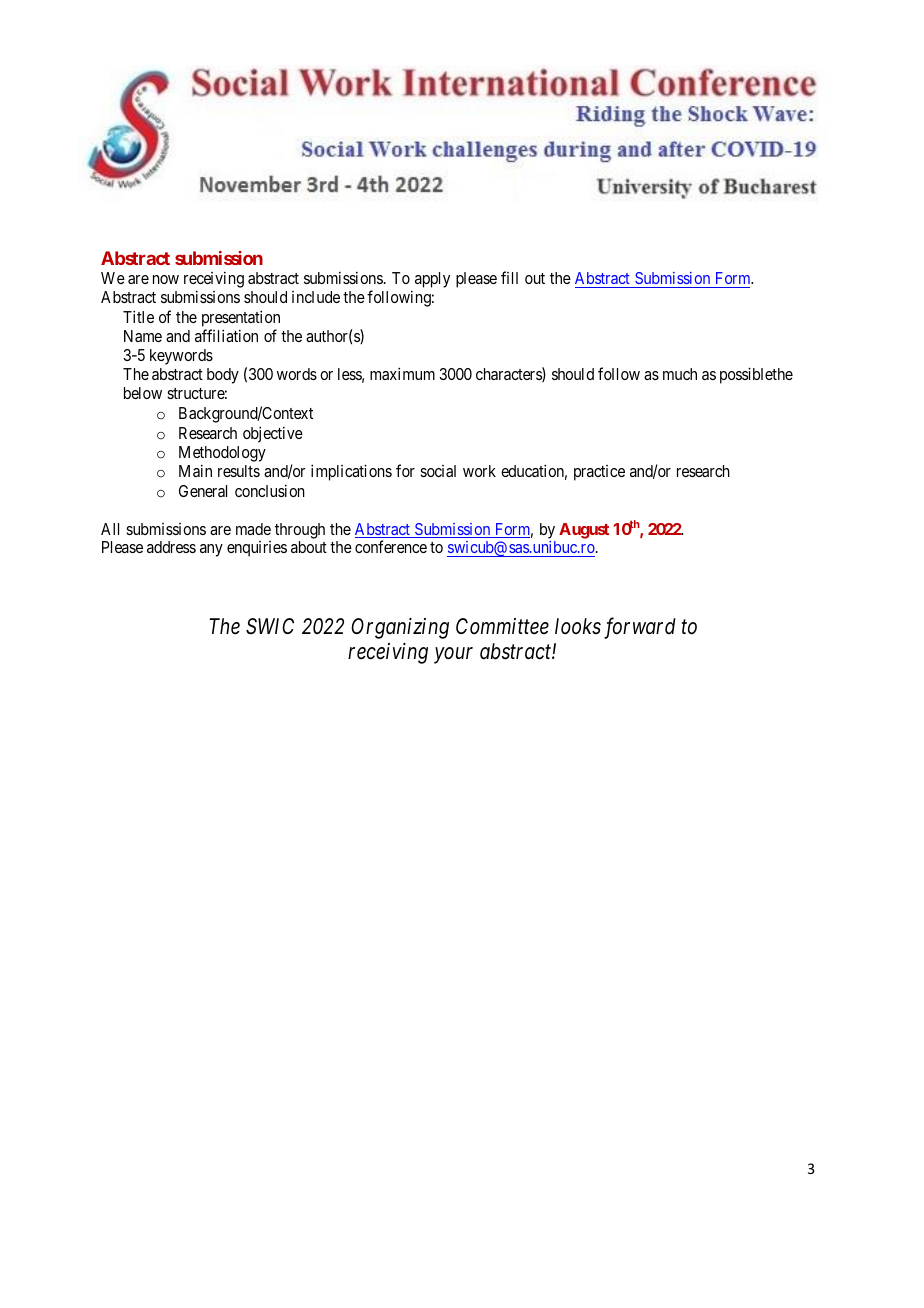 Image resolution: width=924 pixels, height=1308 pixels. Describe the element at coordinates (599, 473) in the document. I see `practice` at that location.
